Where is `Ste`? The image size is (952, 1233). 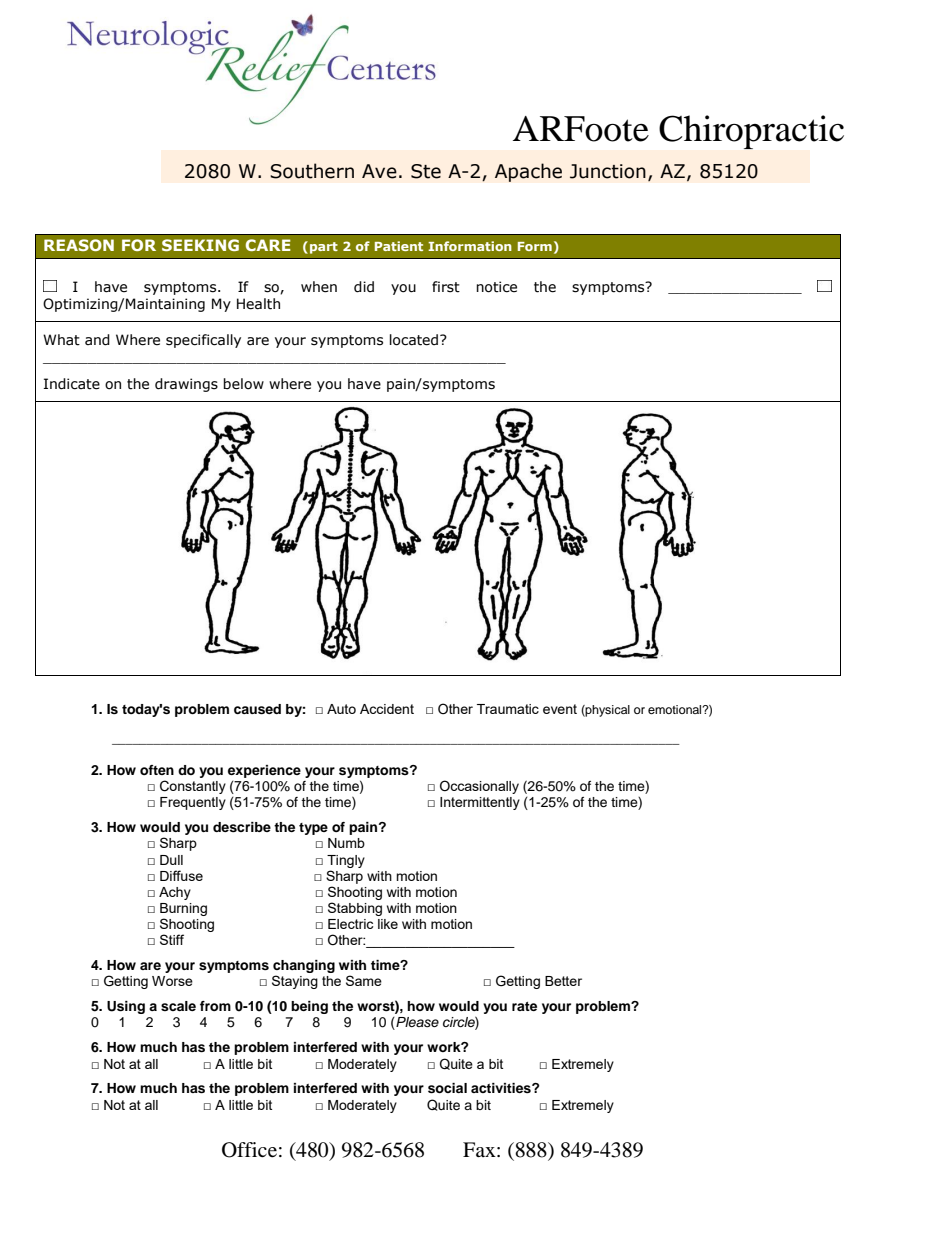
Ste is located at coordinates (426, 171).
